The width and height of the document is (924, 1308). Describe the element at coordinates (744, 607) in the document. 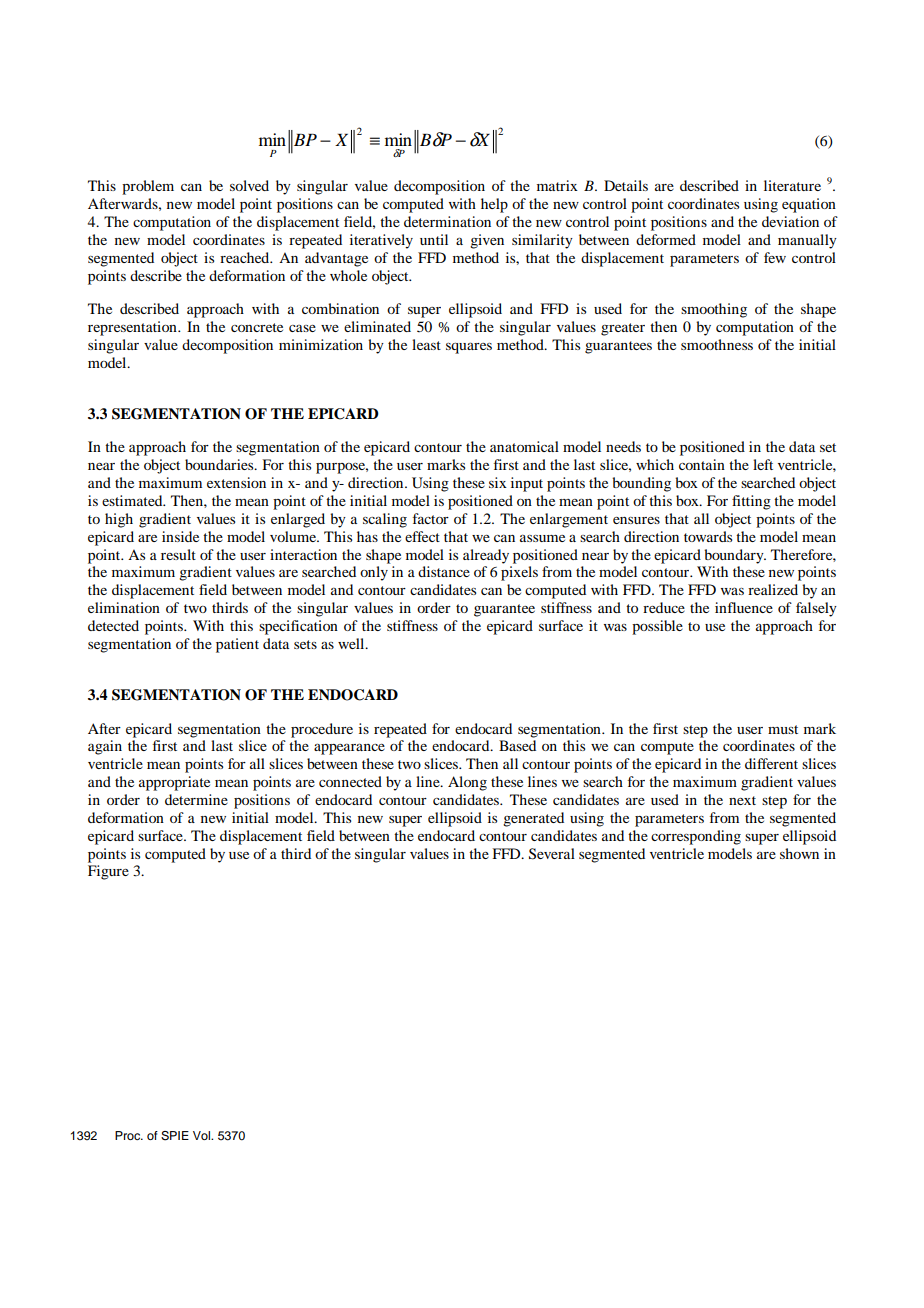

I see `influence` at that location.
